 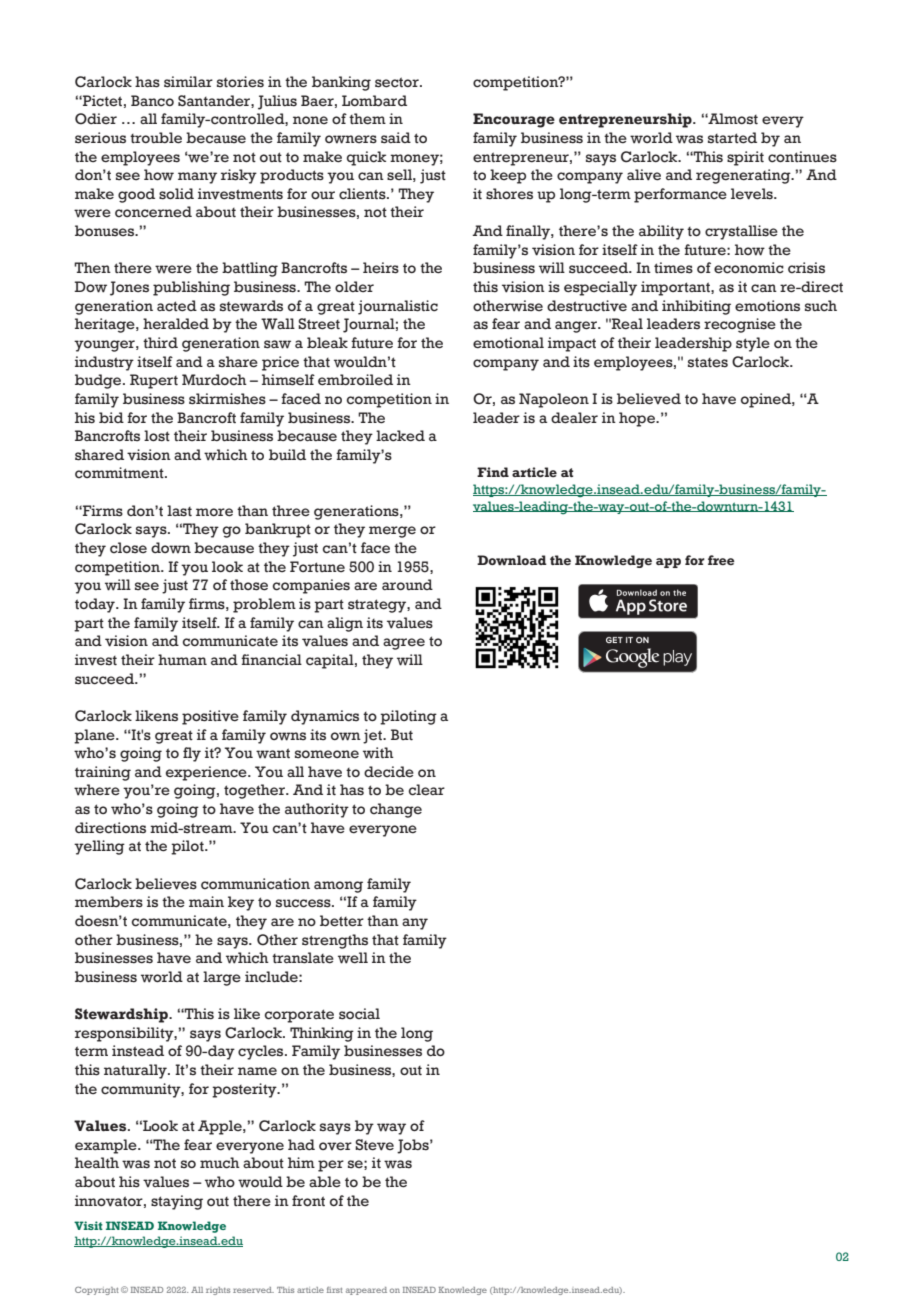 What do you see at coordinates (753, 344) in the screenshot?
I see `style` at bounding box center [753, 344].
